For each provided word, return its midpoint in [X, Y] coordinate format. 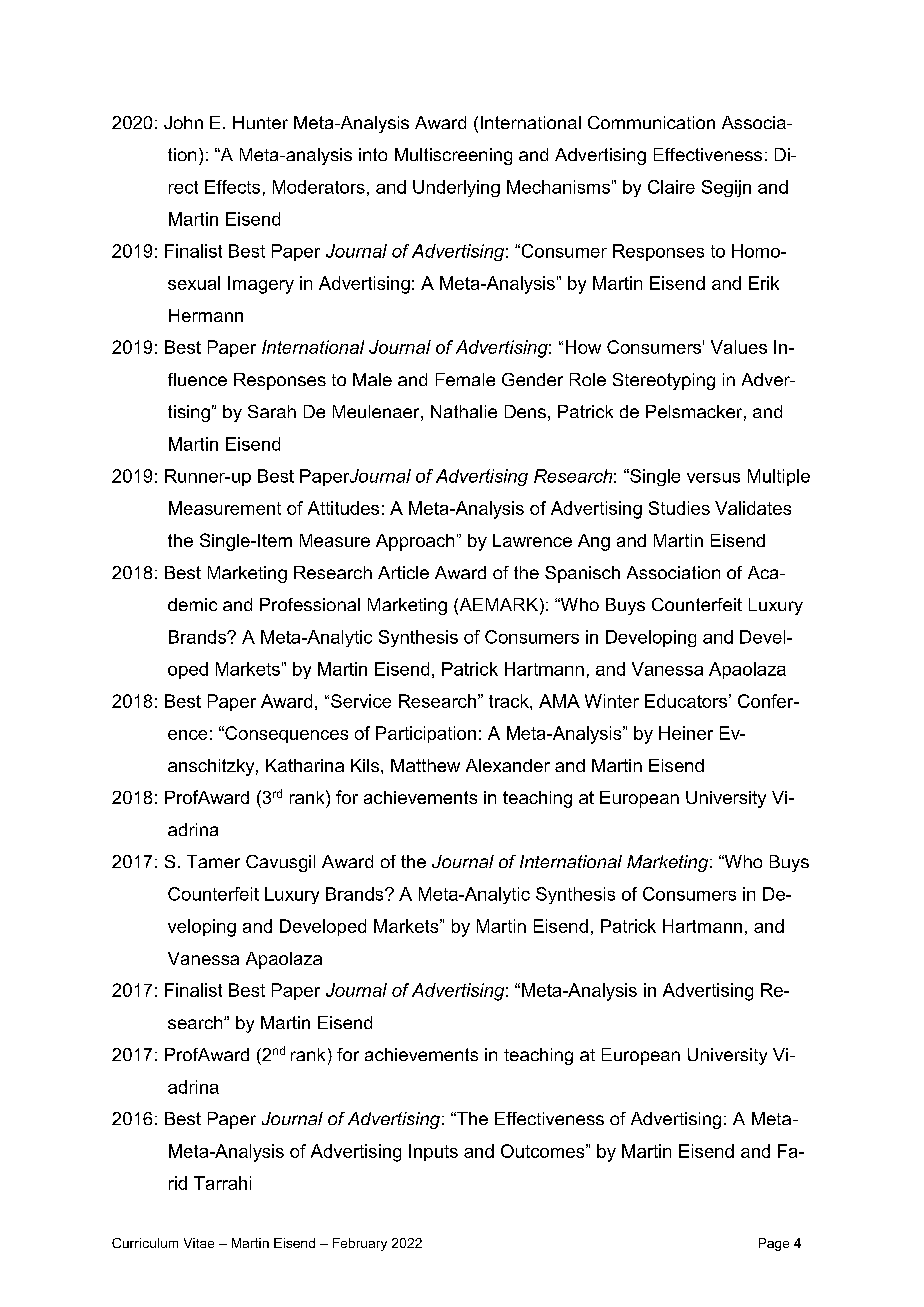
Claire [671, 187]
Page [774, 1244]
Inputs [433, 1152]
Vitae [199, 1243]
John [183, 122]
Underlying [456, 188]
